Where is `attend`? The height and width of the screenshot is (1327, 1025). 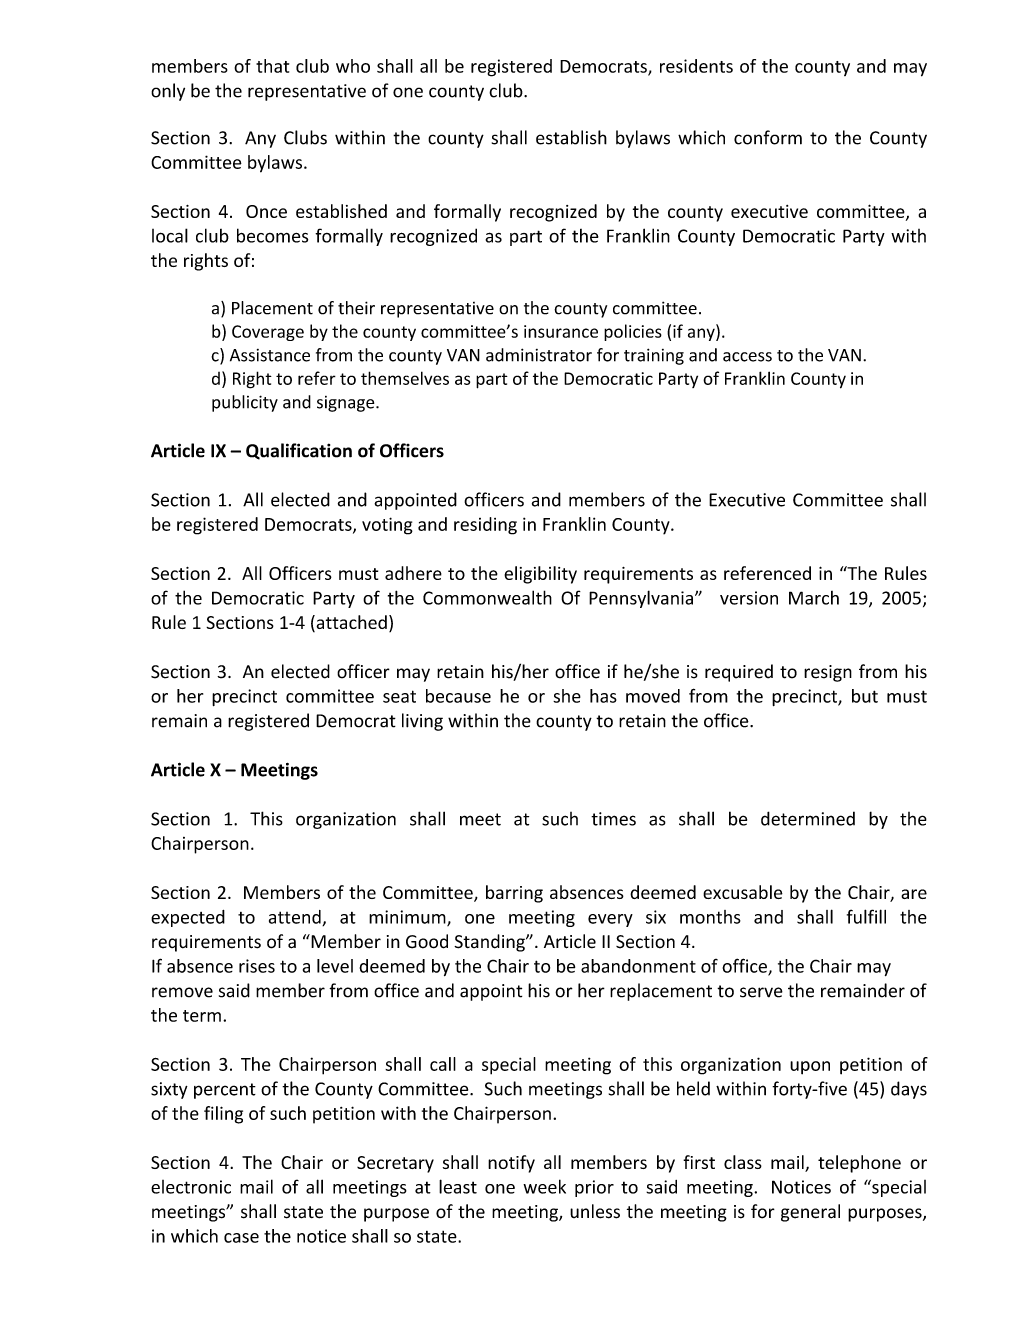 attend is located at coordinates (296, 918).
